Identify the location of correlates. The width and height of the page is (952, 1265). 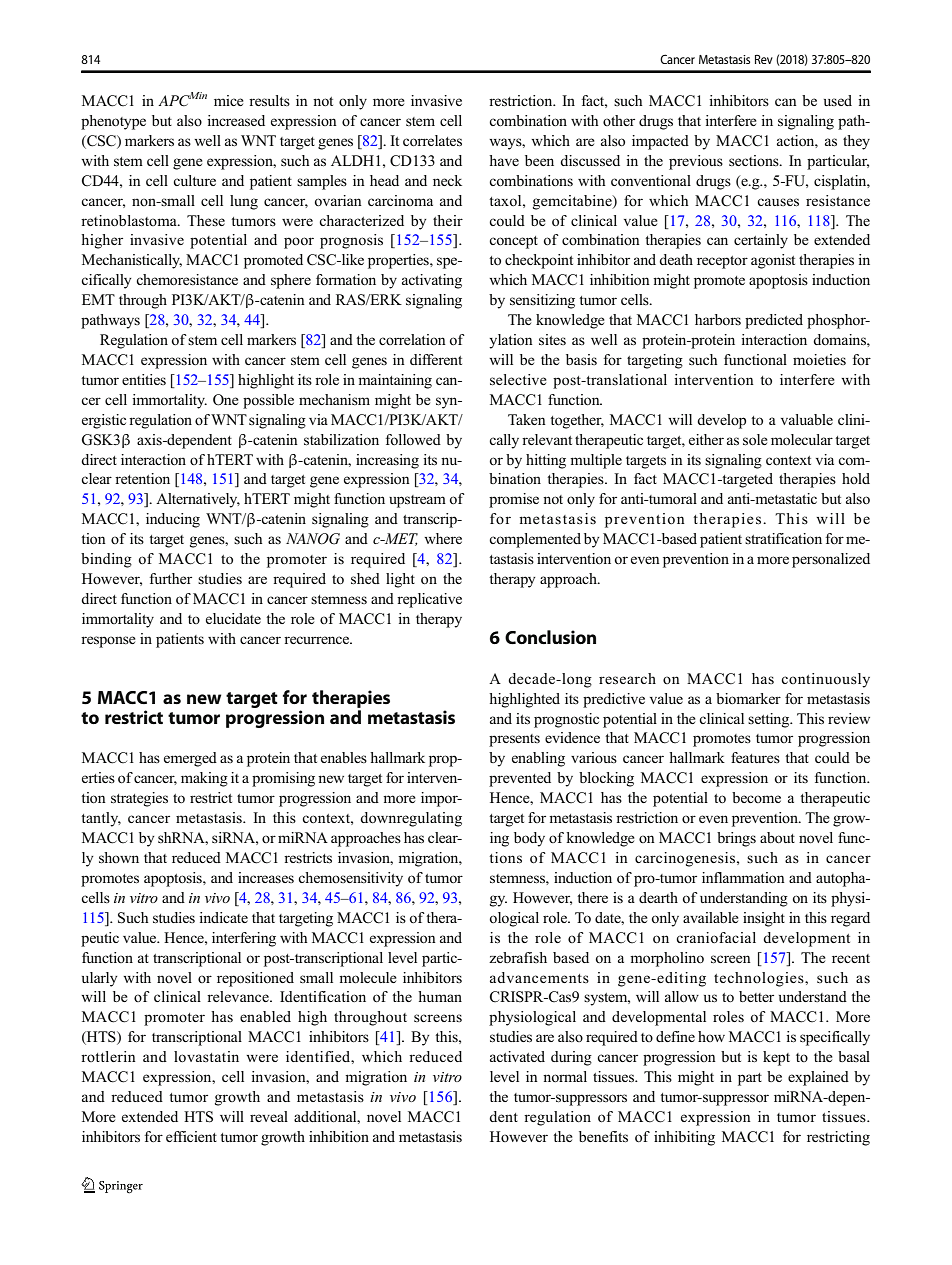
(432, 141).
